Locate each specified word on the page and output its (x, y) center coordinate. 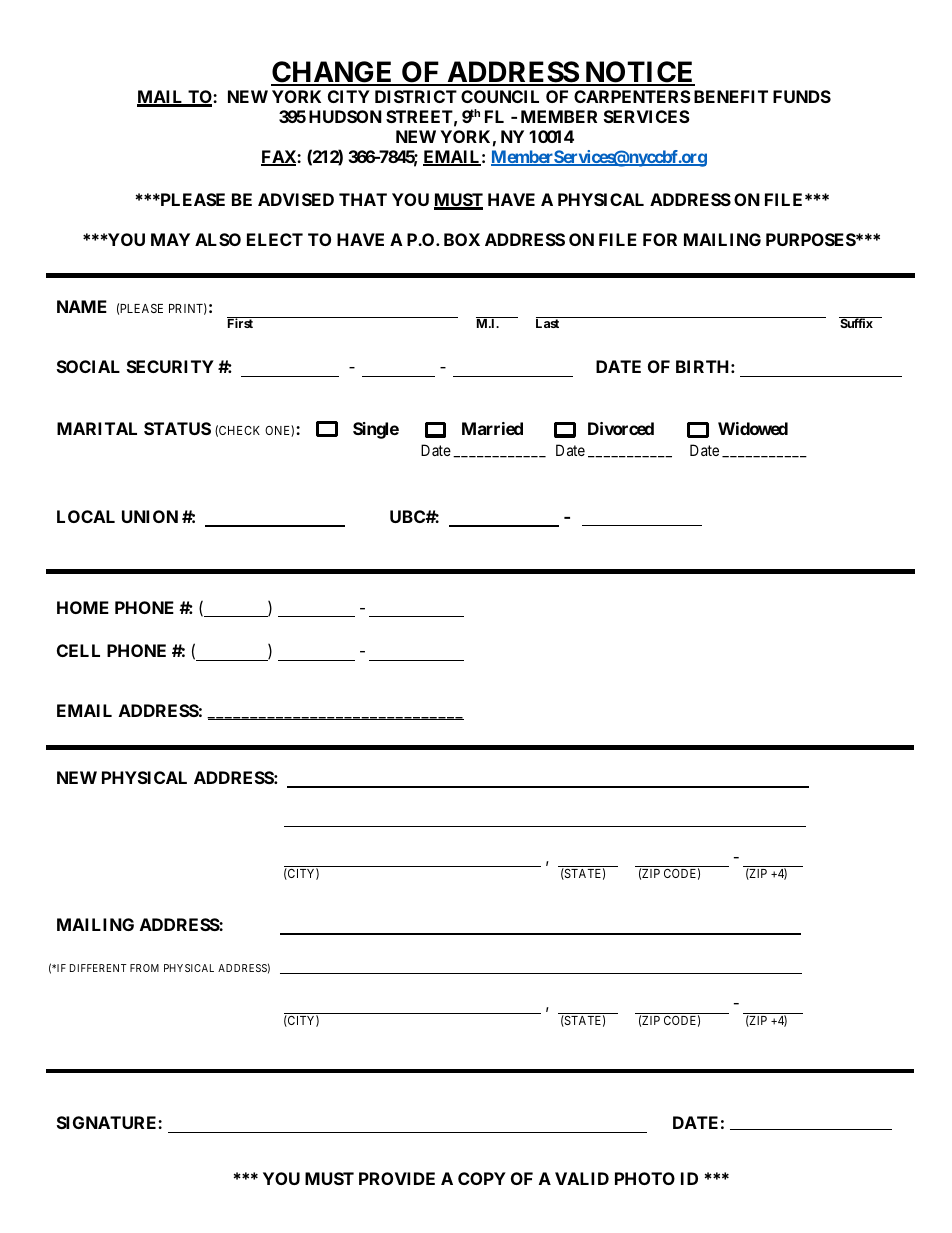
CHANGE (333, 73)
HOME (83, 607)
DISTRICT (416, 96)
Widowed (753, 428)
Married (492, 428)
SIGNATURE (108, 1122)
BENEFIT (731, 96)
